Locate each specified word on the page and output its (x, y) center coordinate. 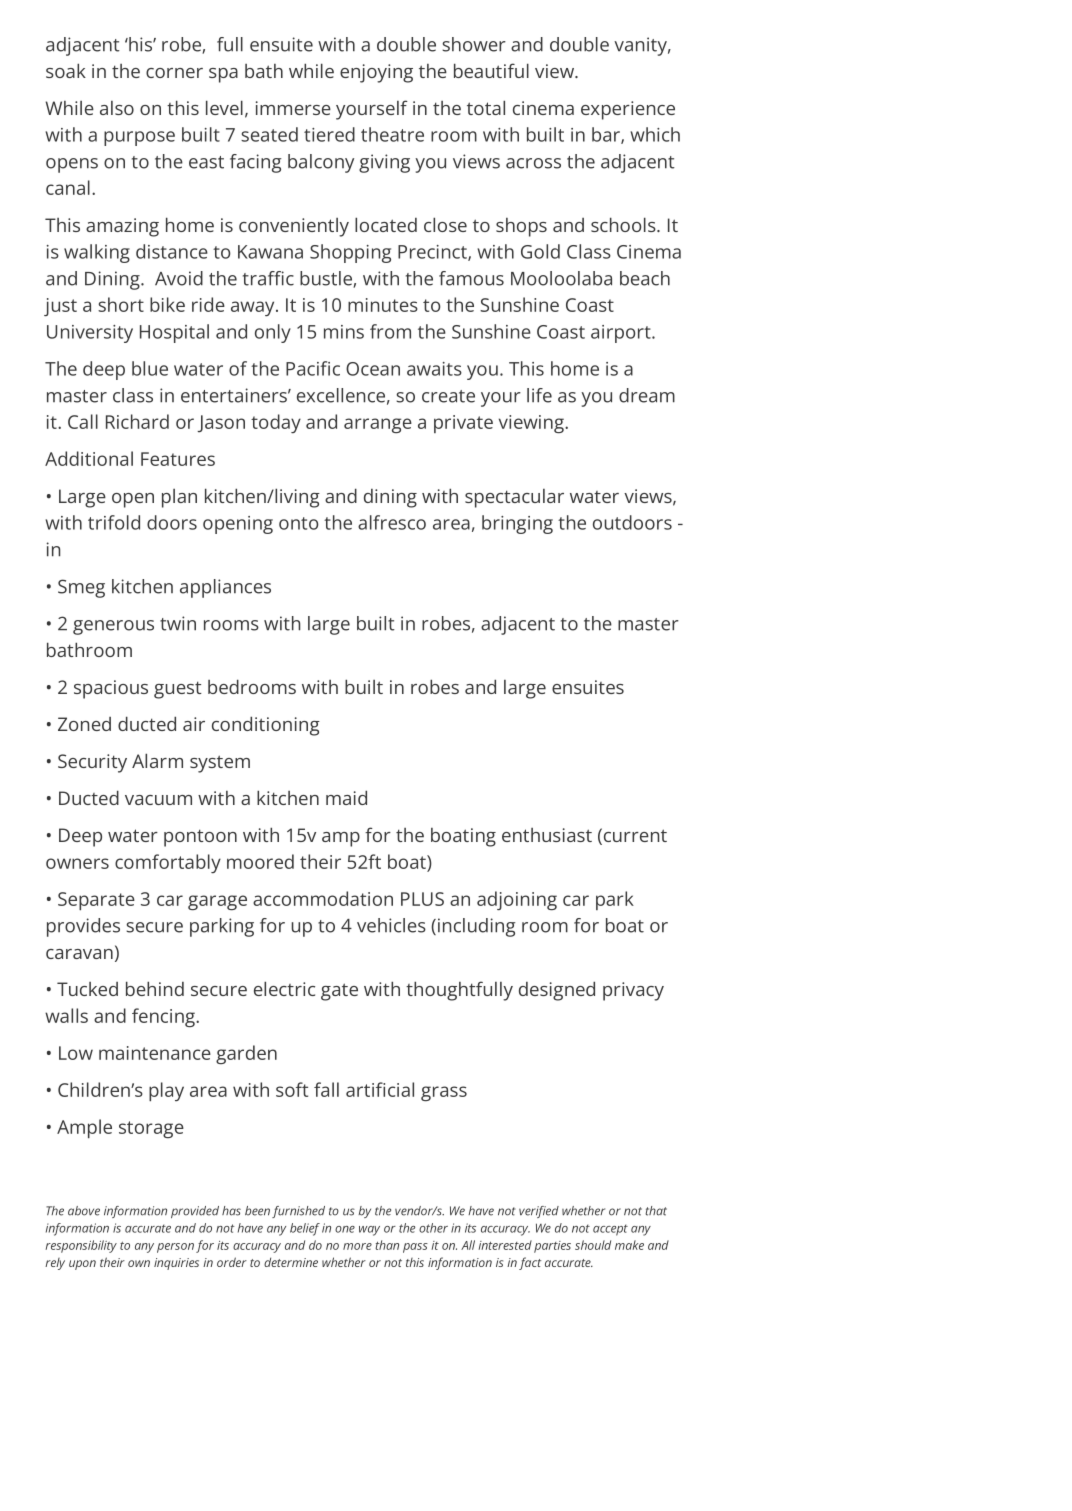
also (117, 108)
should (593, 1245)
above (84, 1211)
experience (628, 110)
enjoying (376, 73)
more (357, 1246)
